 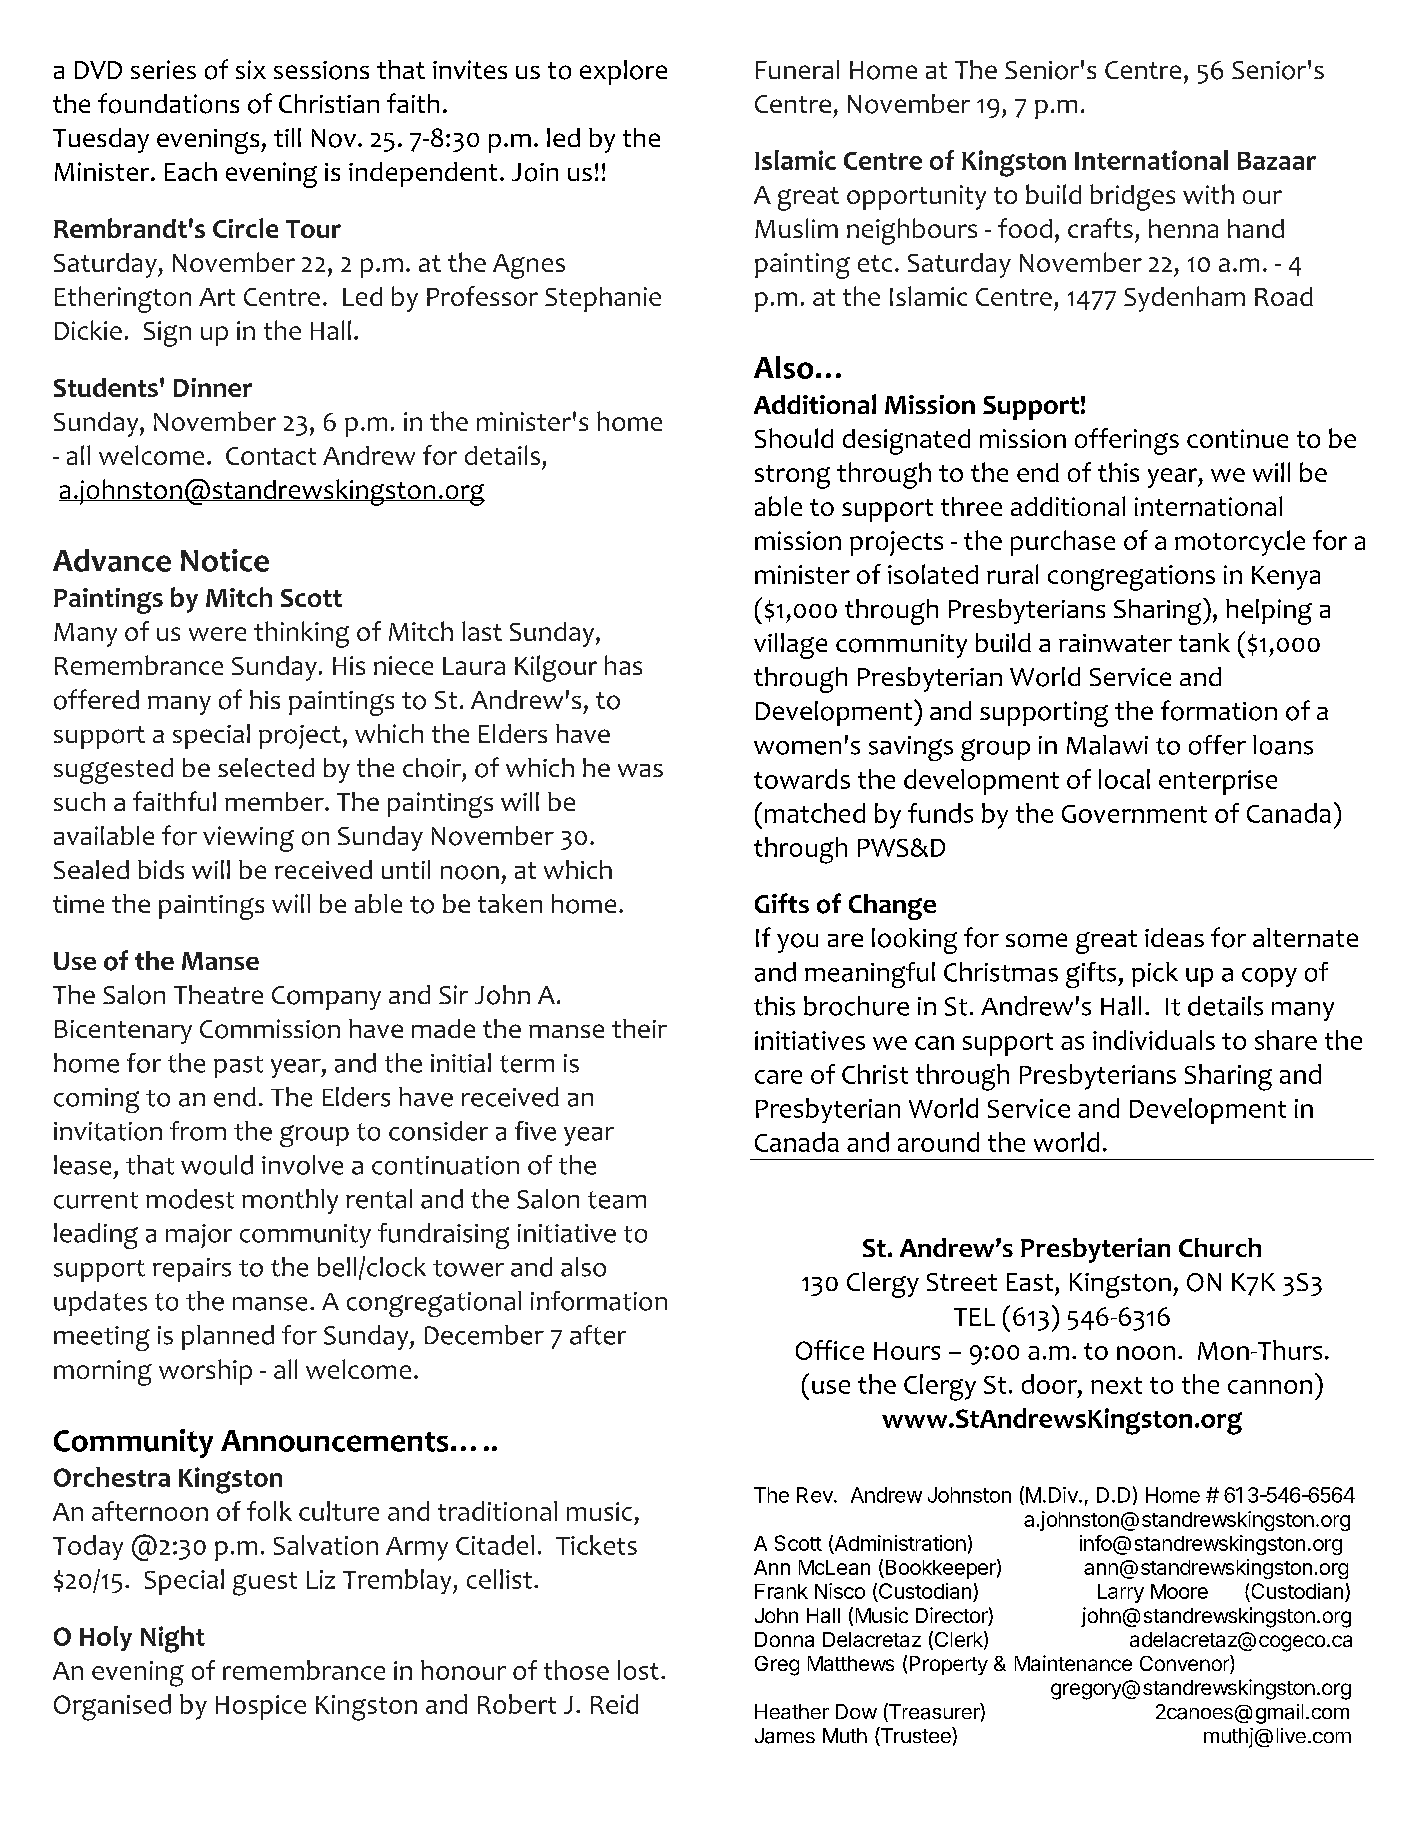 I want to click on bridges, so click(x=1132, y=197).
